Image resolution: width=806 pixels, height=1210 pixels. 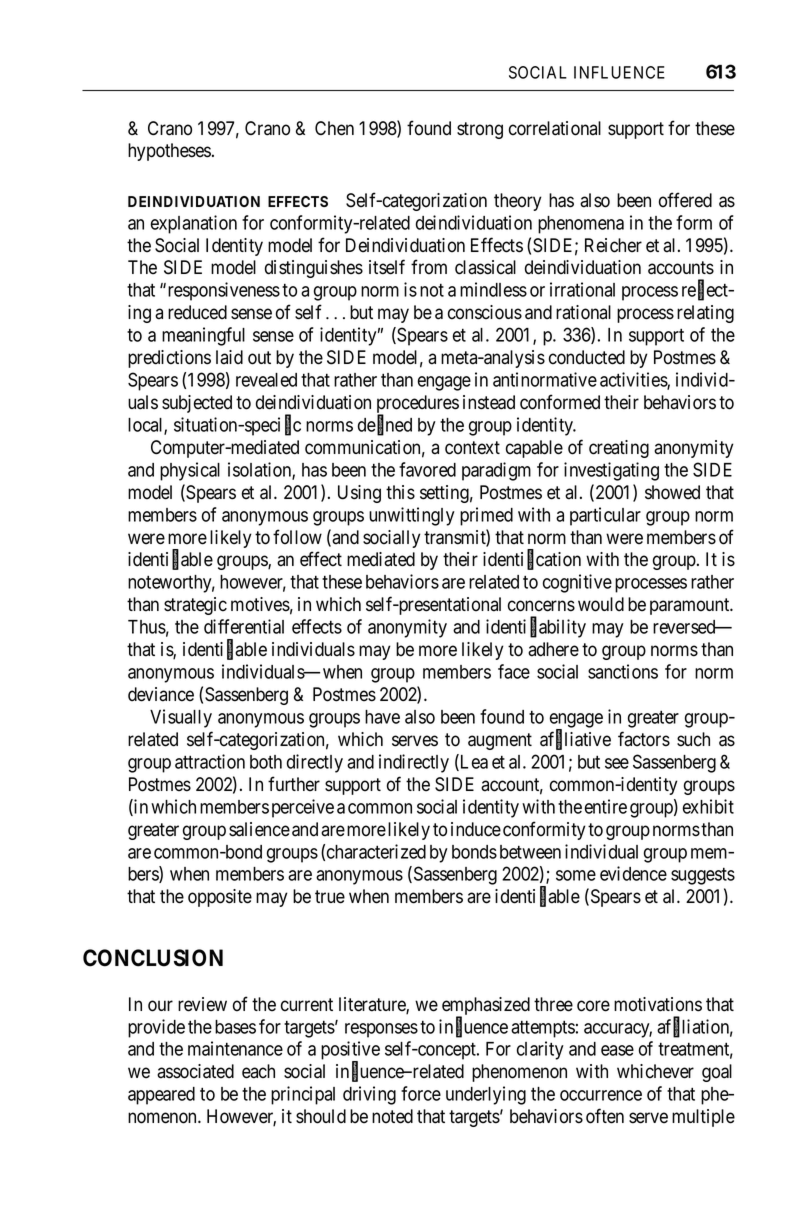 I want to click on offered, so click(x=685, y=200).
